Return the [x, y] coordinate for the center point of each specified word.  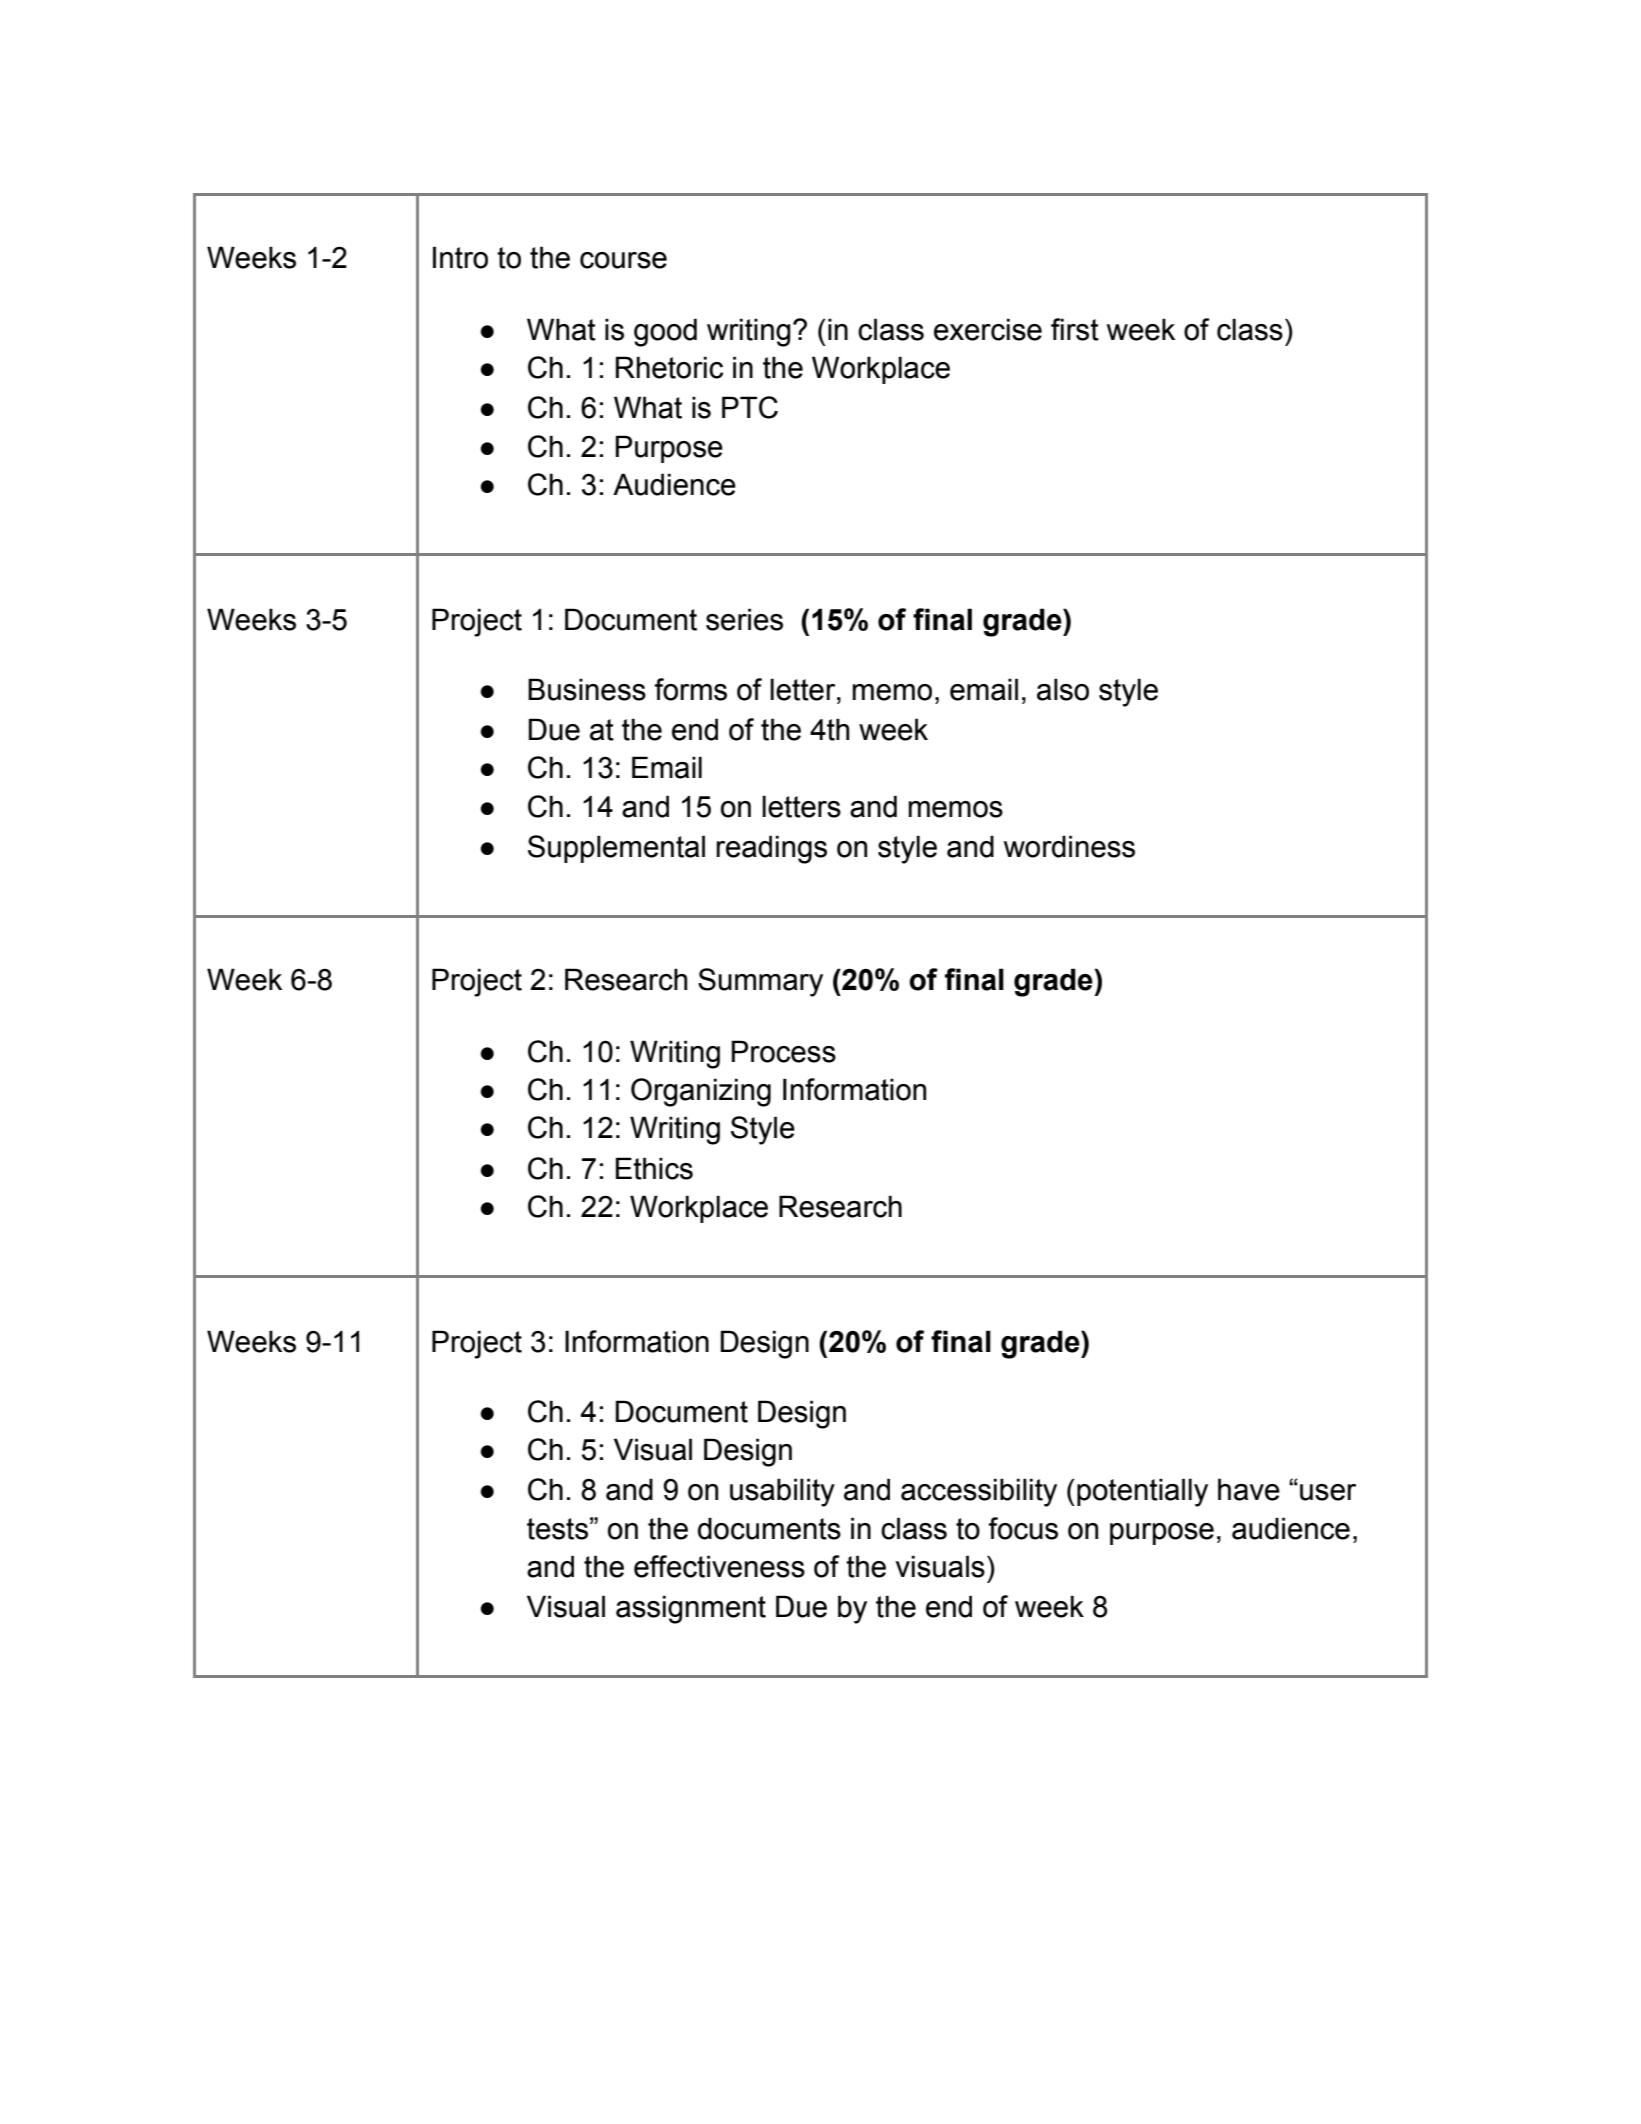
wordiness [1069, 846]
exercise [988, 329]
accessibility [979, 1492]
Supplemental [616, 849]
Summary [760, 982]
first [1075, 329]
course [623, 260]
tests [557, 1529]
